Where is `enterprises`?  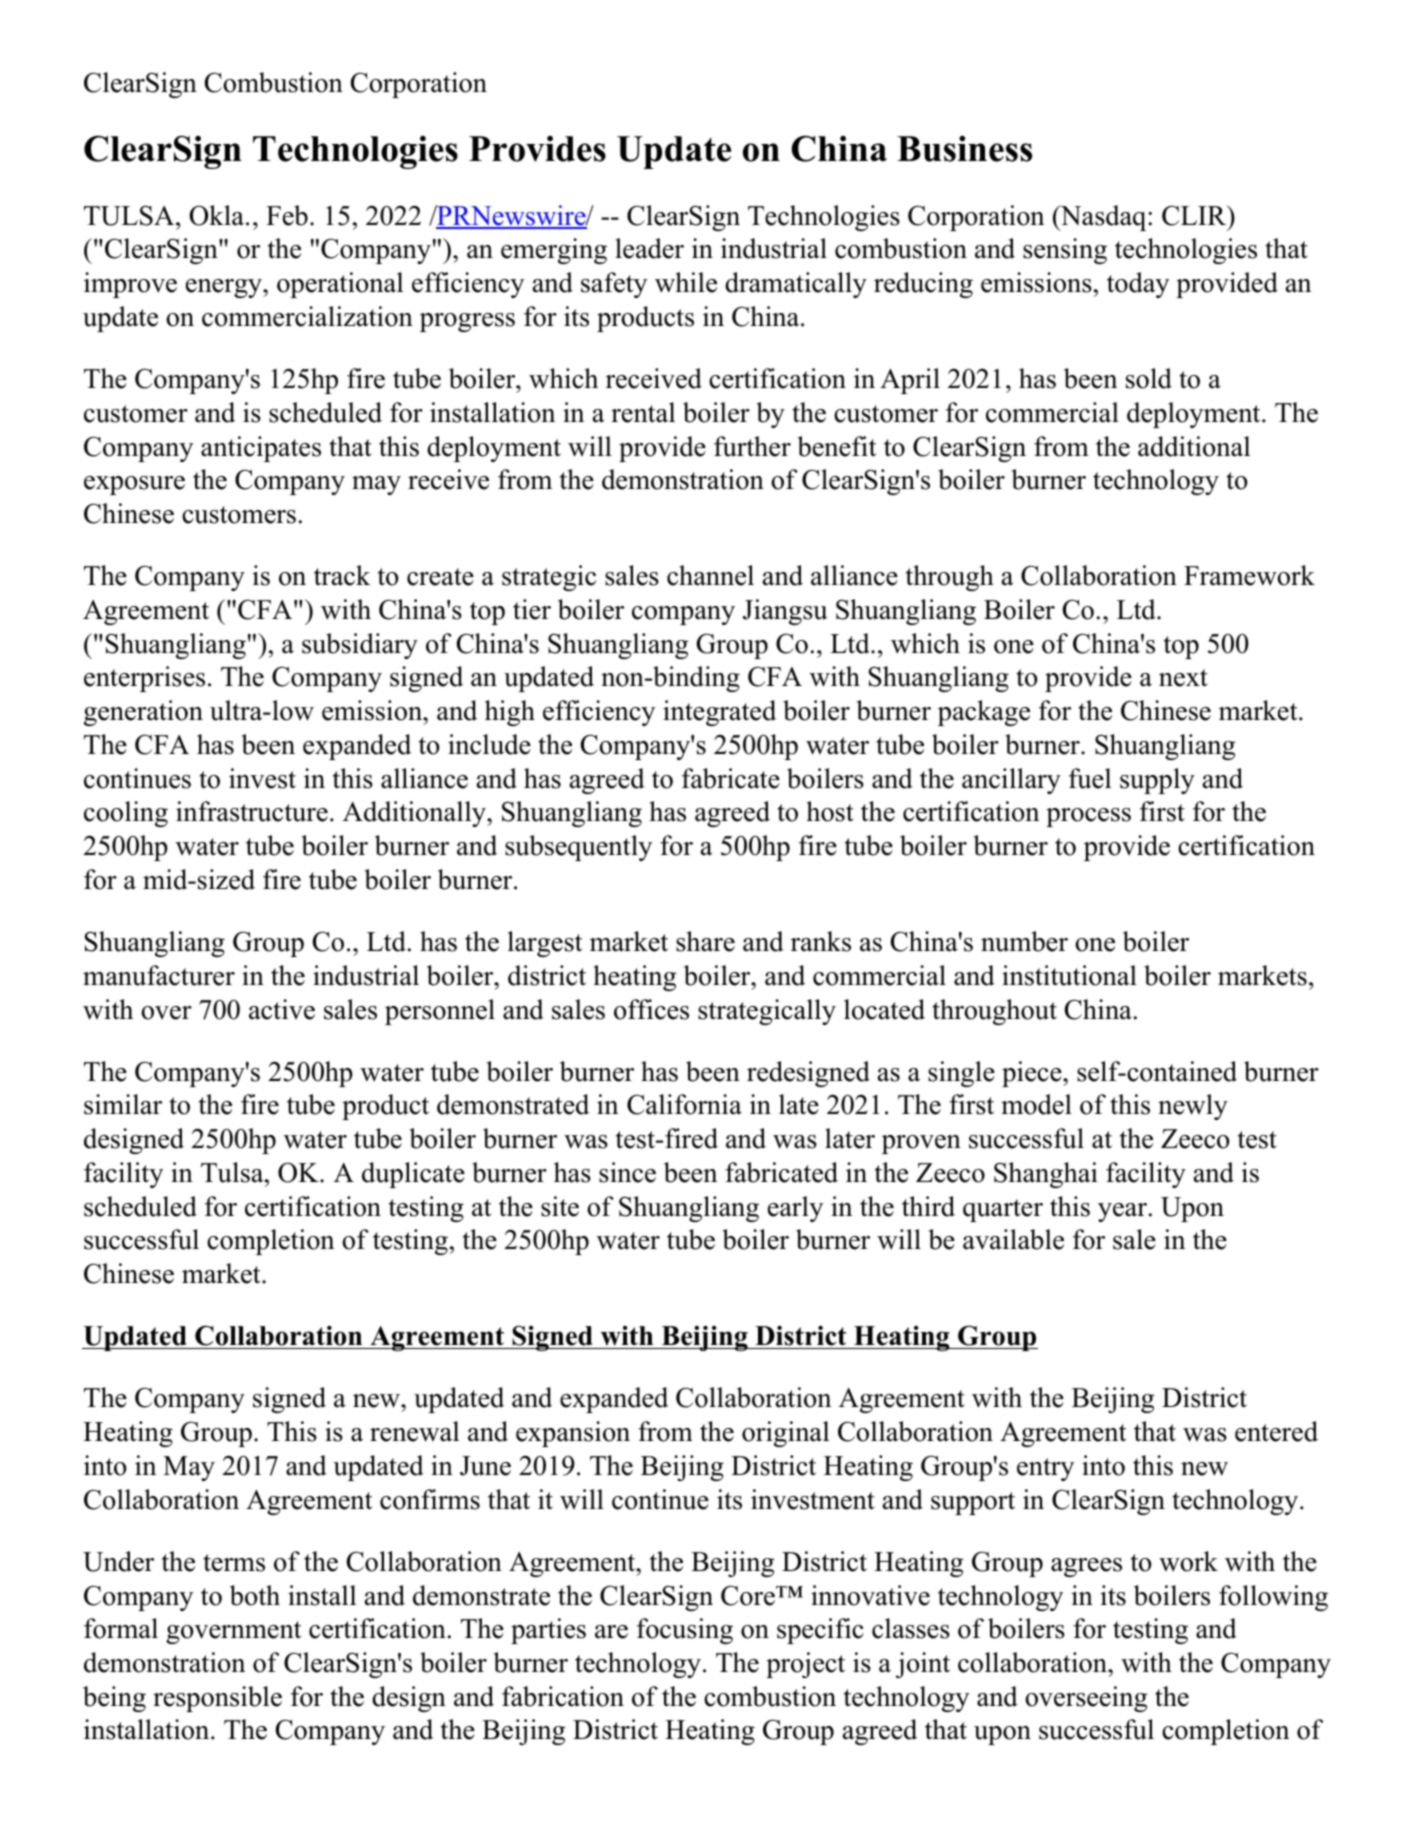
enterprises is located at coordinates (144, 679).
